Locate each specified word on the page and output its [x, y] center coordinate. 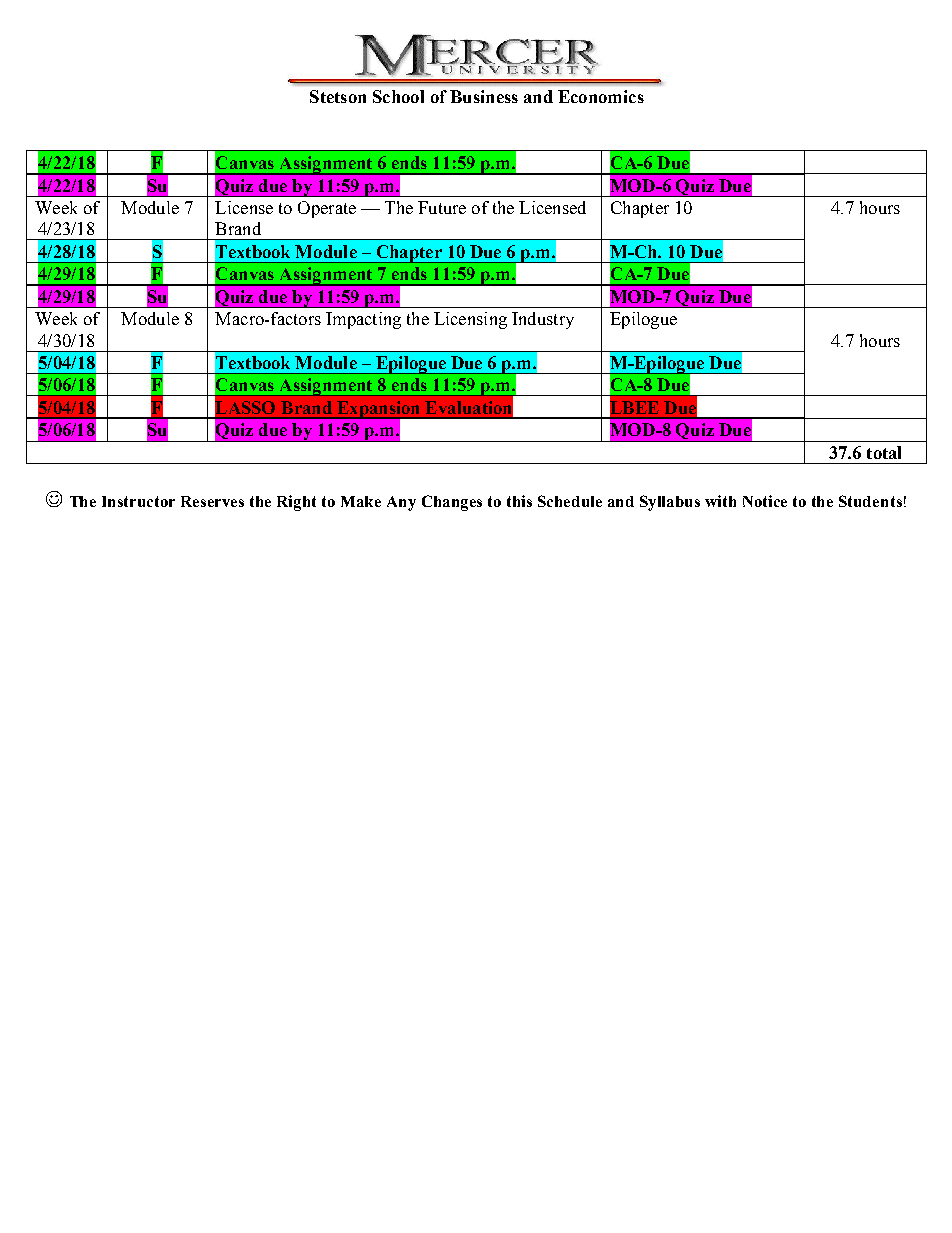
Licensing [470, 320]
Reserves [212, 501]
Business [484, 96]
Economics [601, 96]
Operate [327, 209]
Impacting [363, 320]
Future [442, 207]
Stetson [338, 96]
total [884, 452]
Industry [543, 320]
